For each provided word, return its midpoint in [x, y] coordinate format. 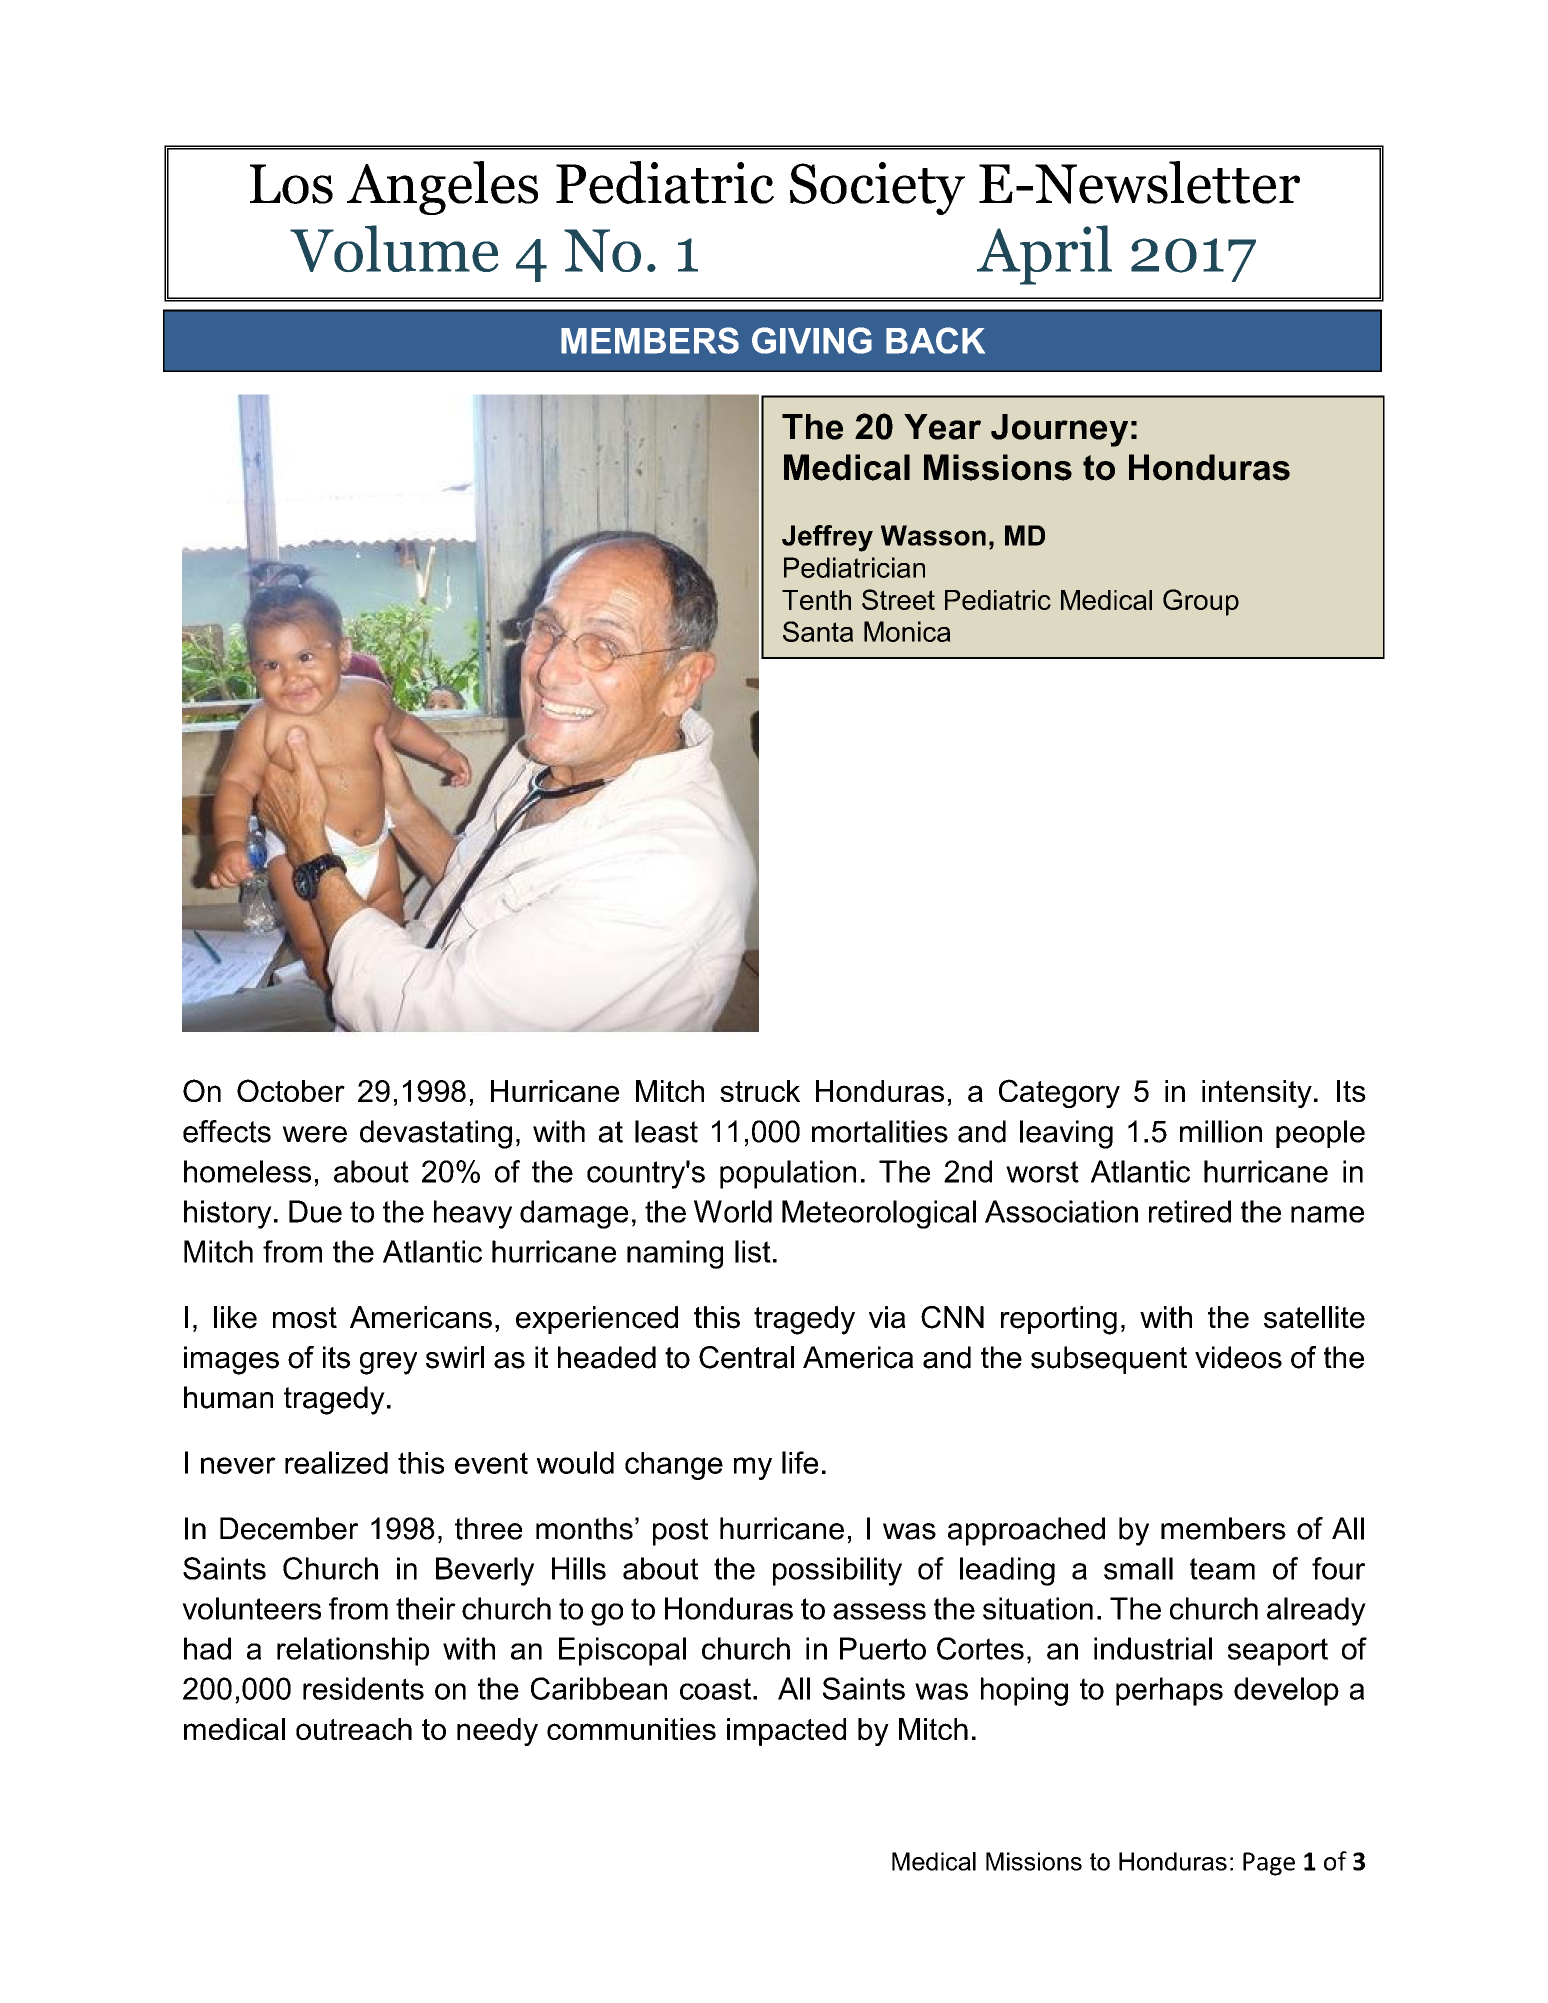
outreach [354, 1729]
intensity [1257, 1094]
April [1044, 255]
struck [760, 1091]
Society [877, 188]
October [291, 1090]
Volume [394, 248]
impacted [786, 1732]
